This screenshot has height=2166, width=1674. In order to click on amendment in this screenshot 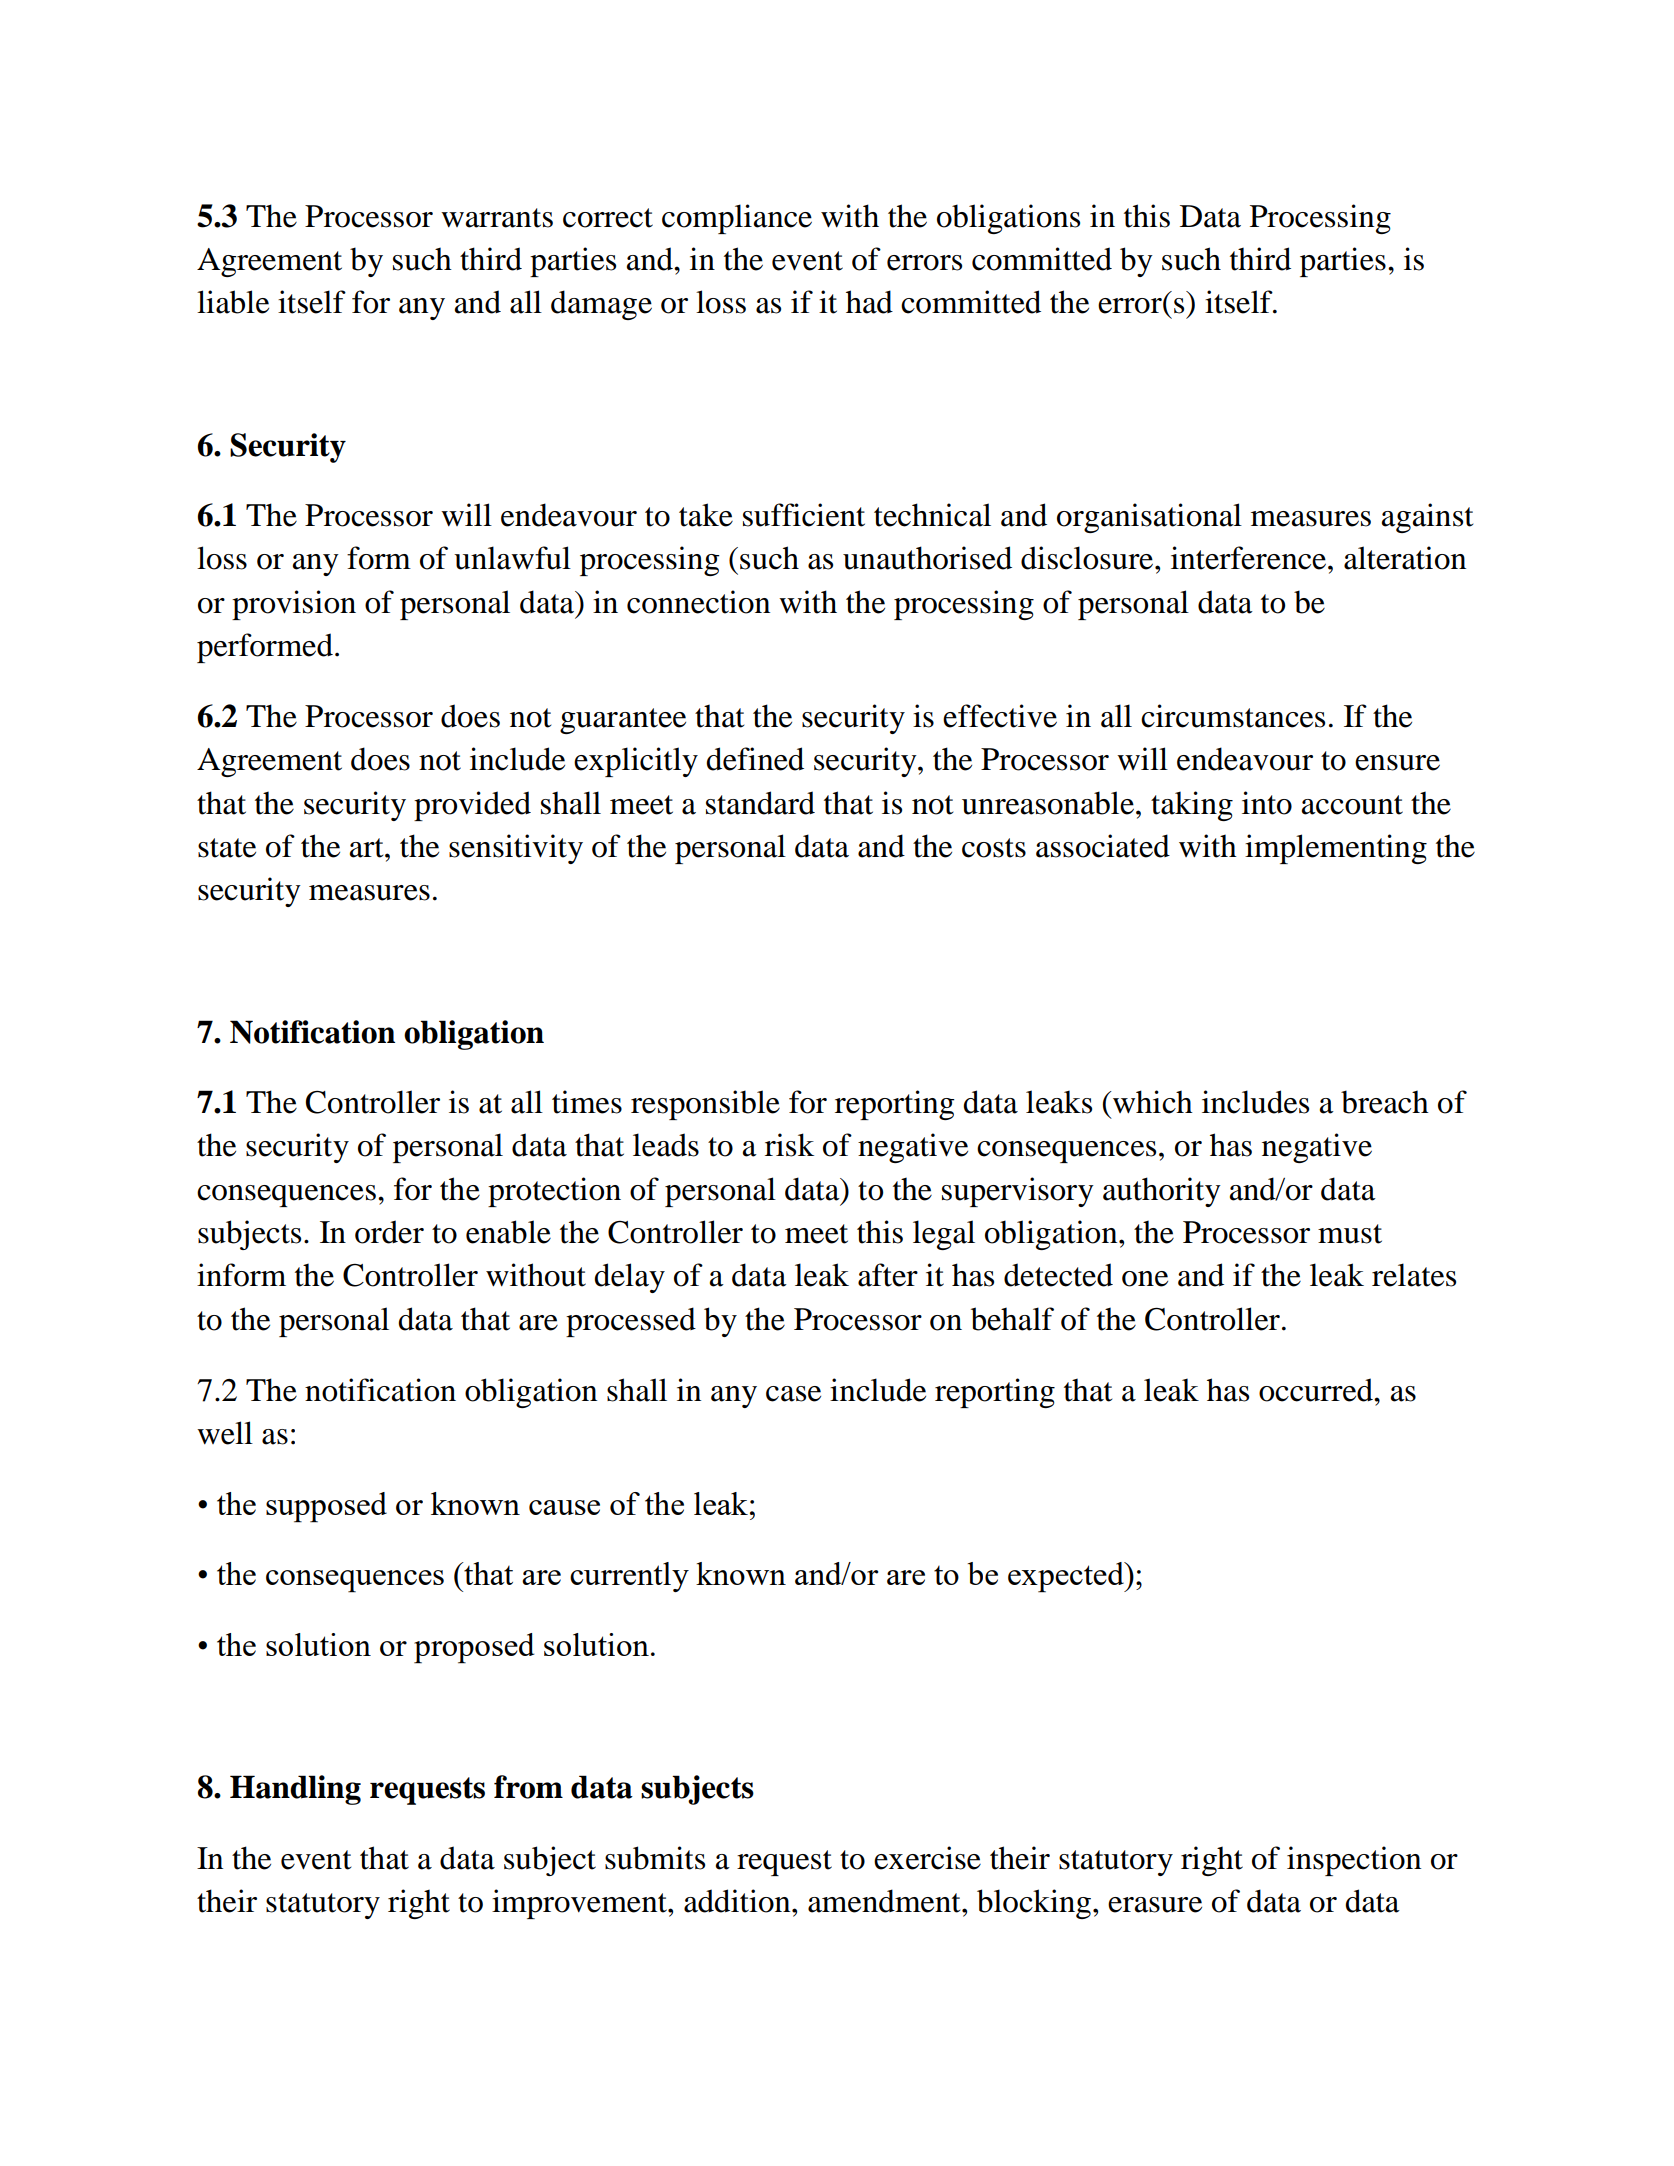, I will do `click(885, 1901)`.
